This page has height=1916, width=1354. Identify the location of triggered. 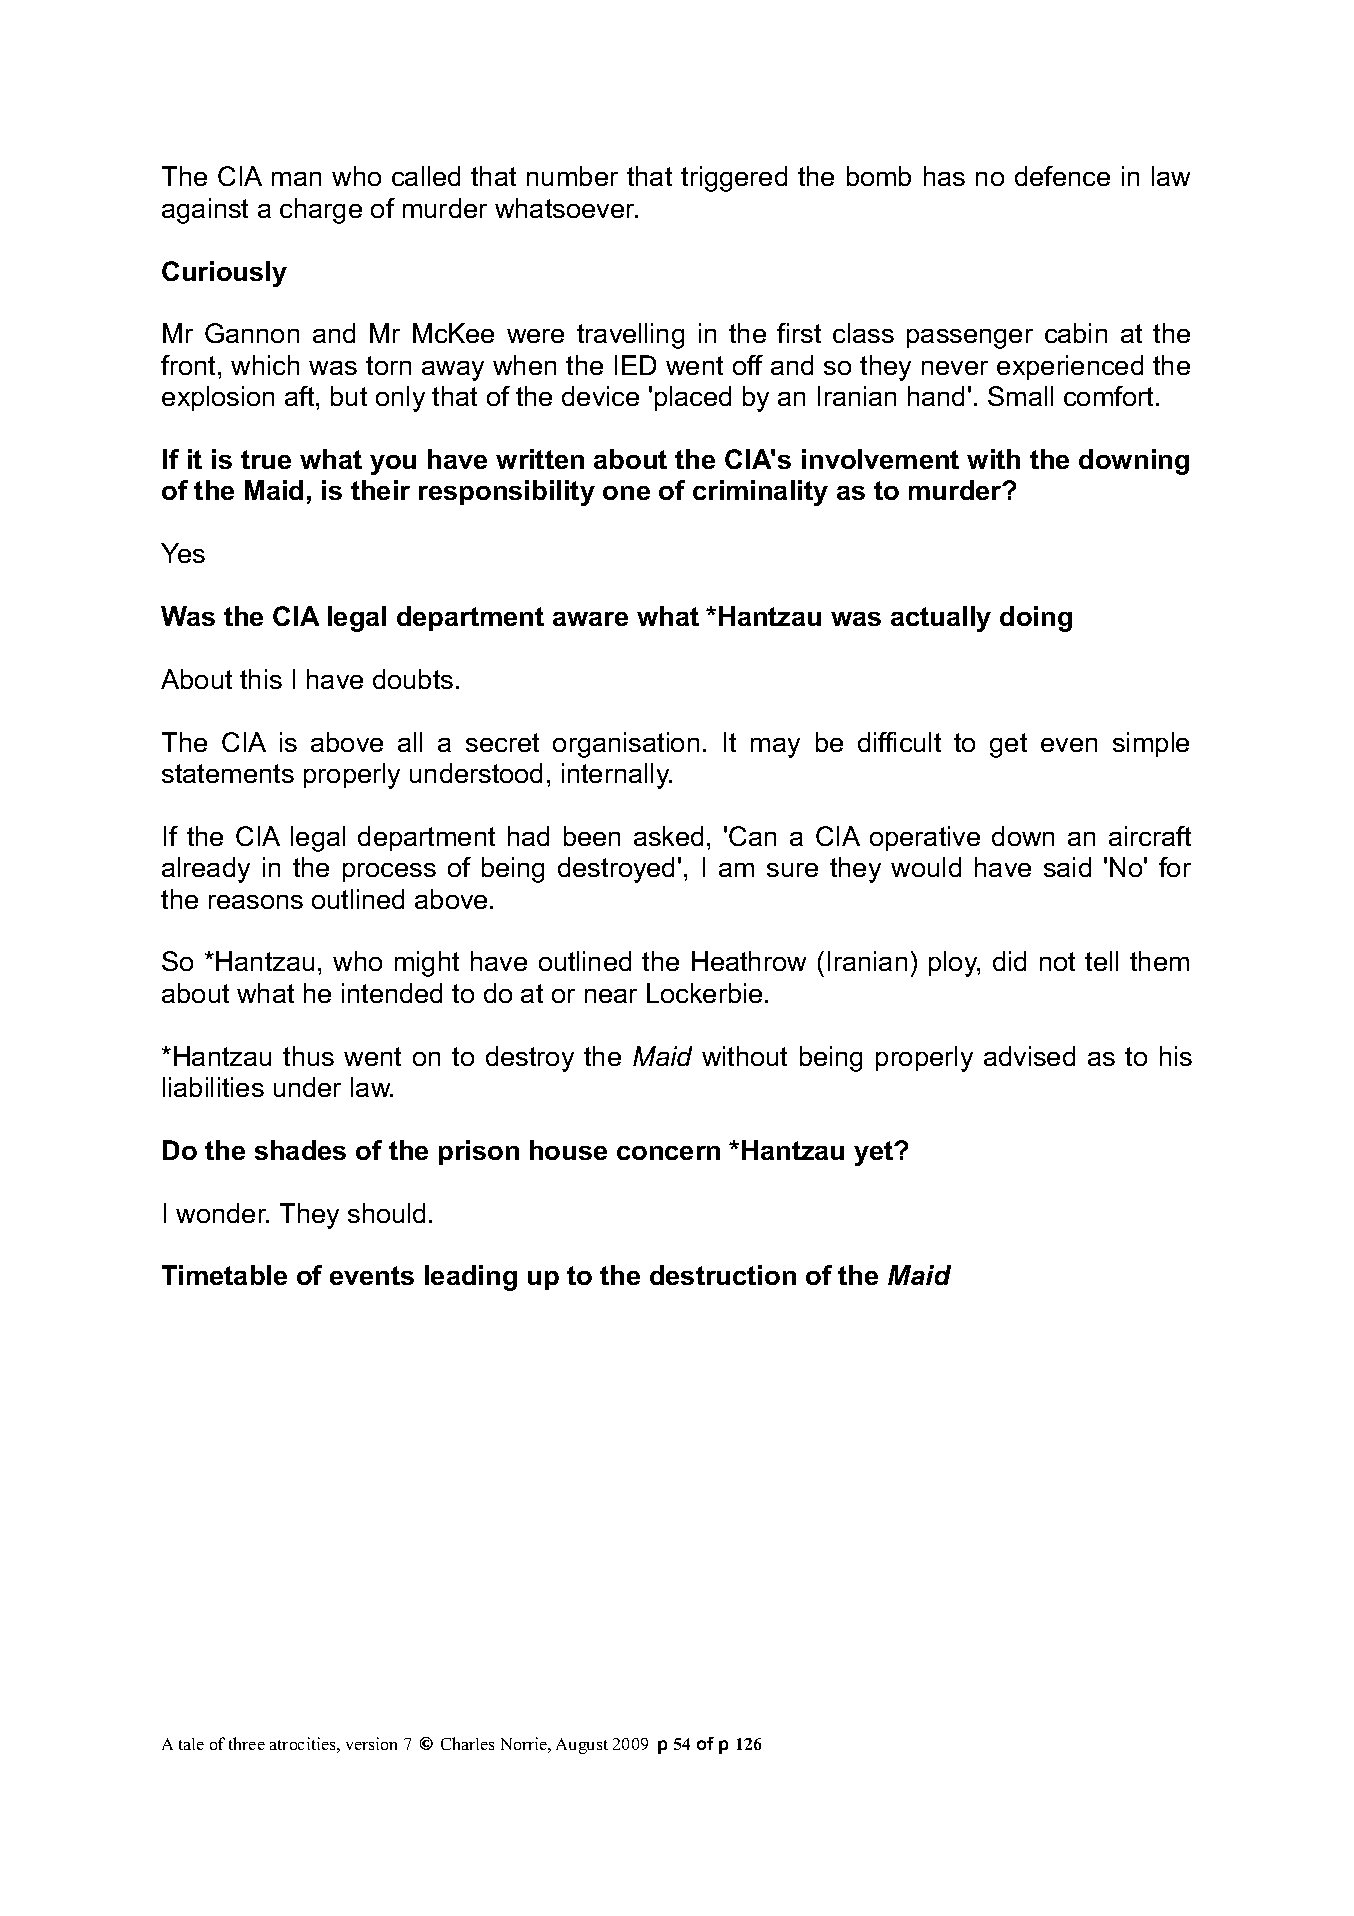
(734, 179).
